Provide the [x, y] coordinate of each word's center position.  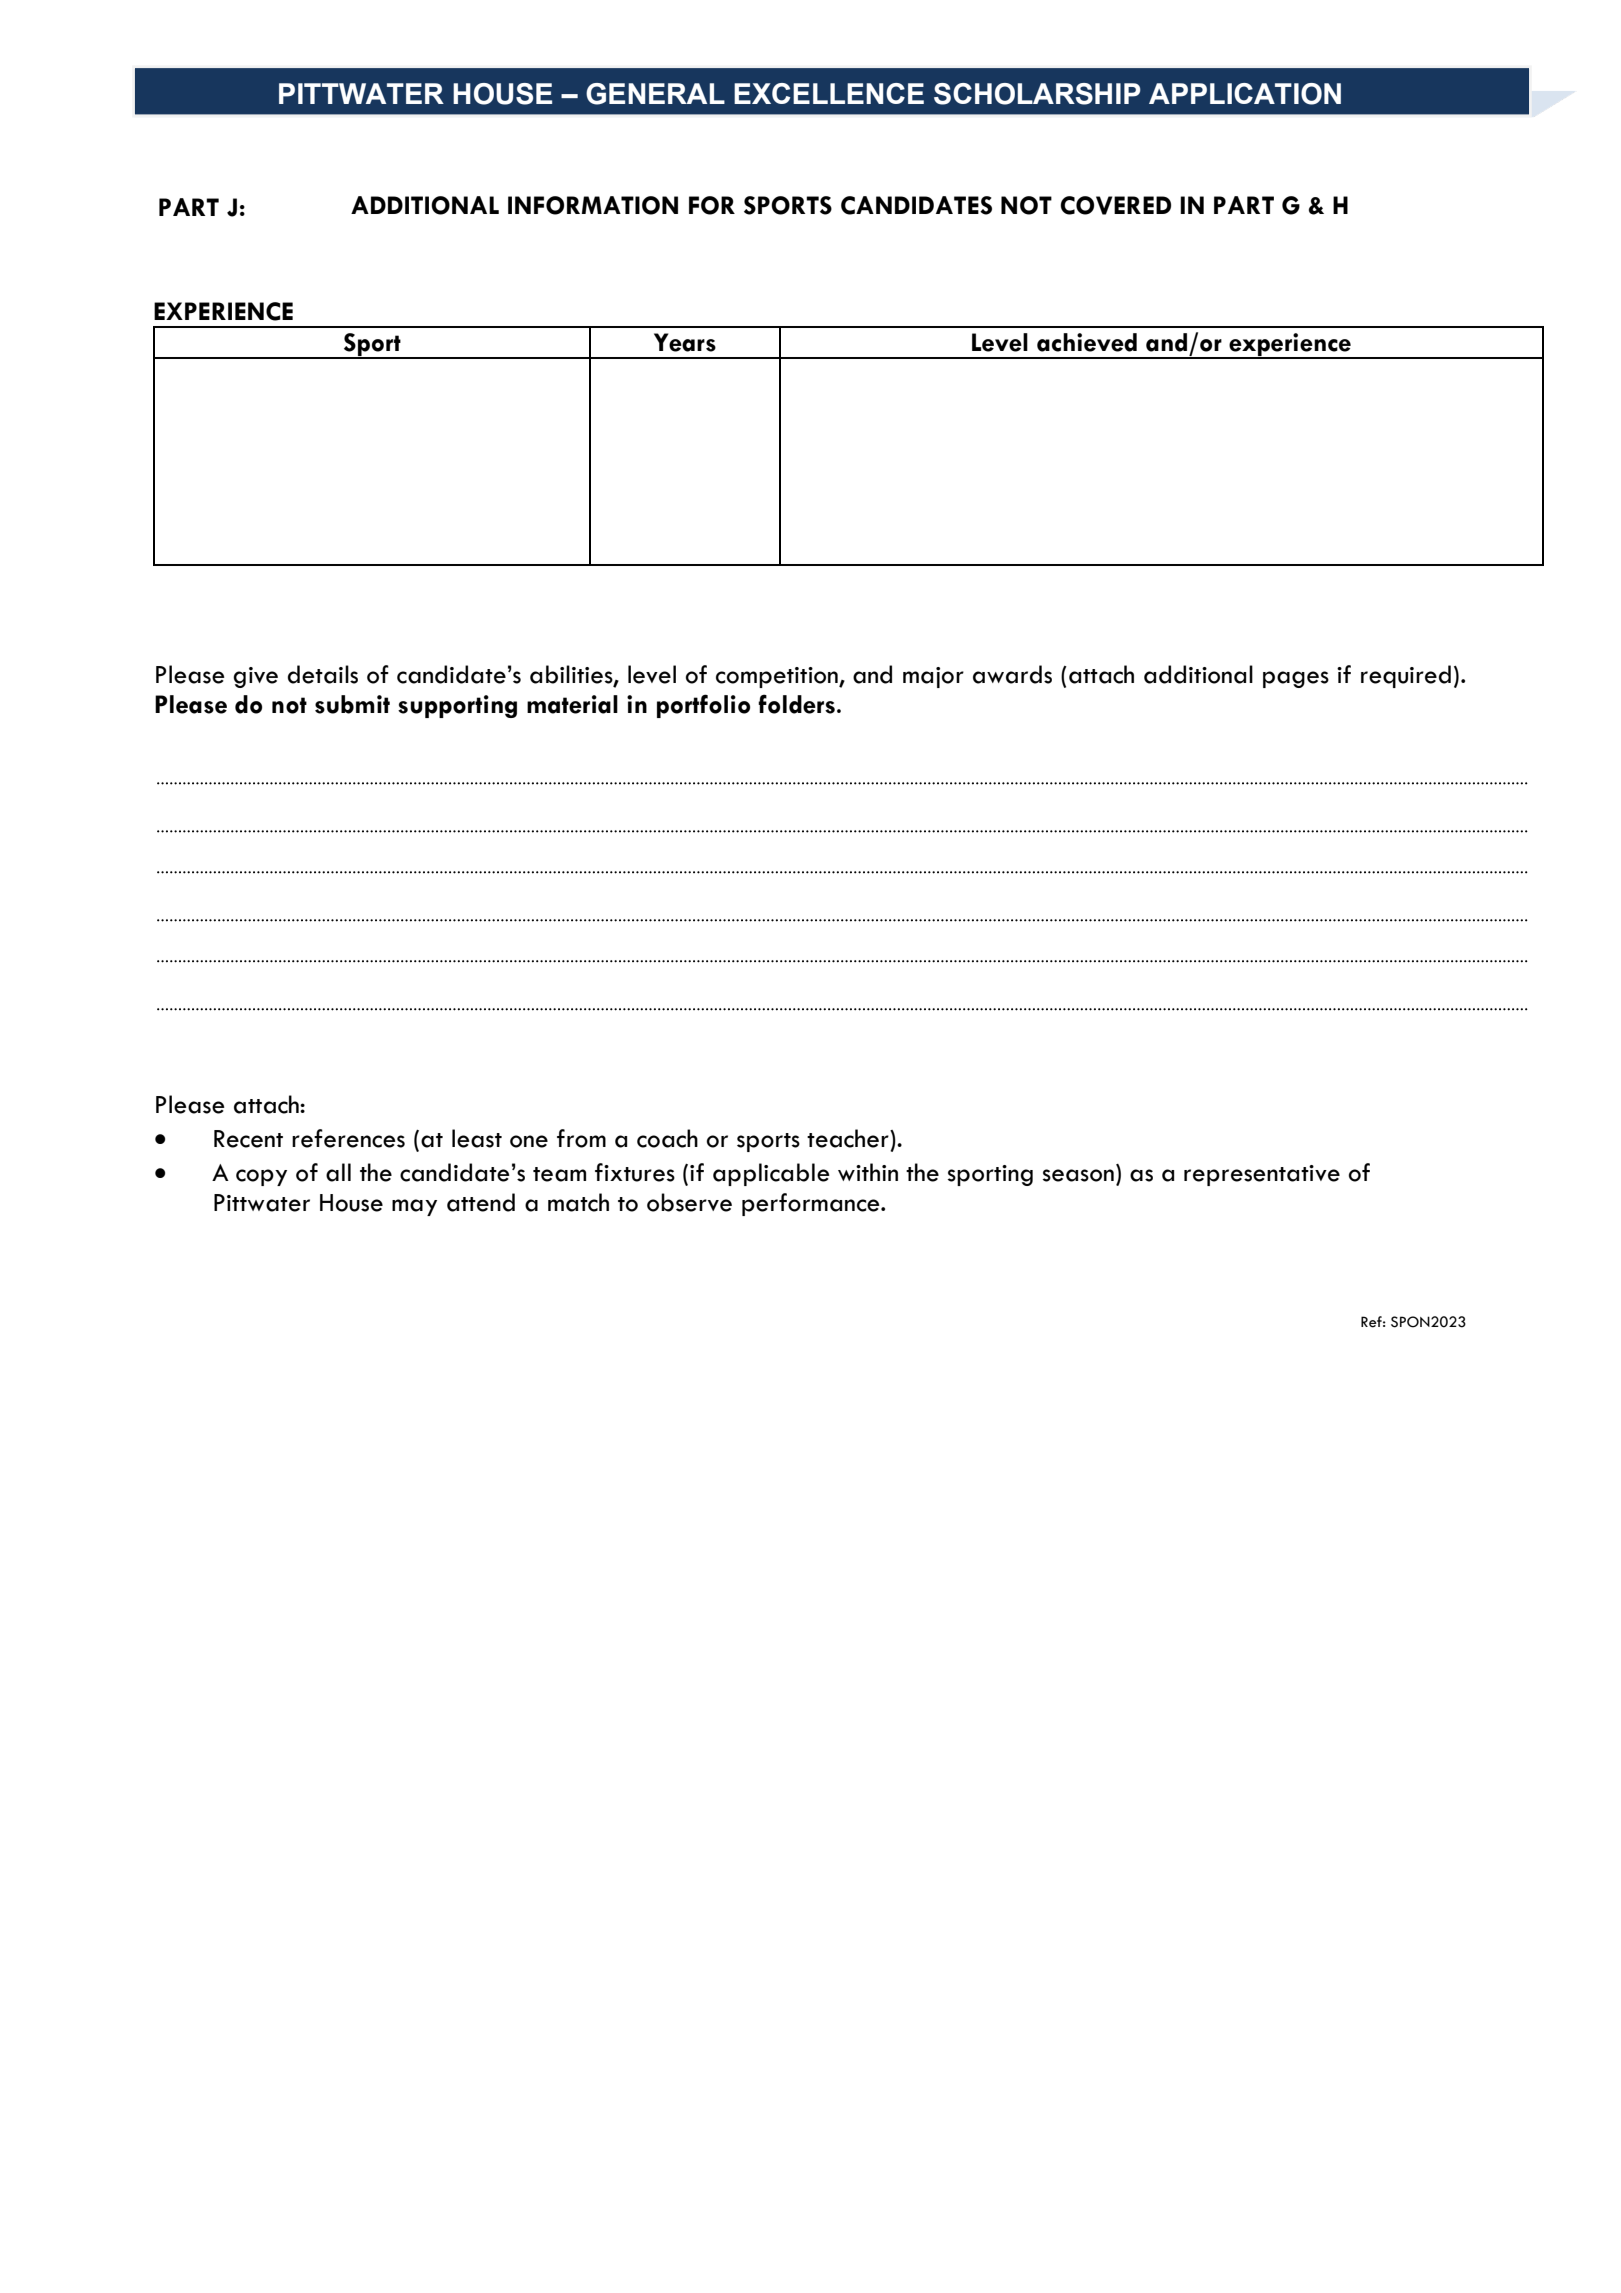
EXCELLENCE [829, 93]
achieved [1087, 342]
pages [1296, 679]
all [338, 1172]
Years [685, 342]
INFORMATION [593, 205]
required [1406, 676]
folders [796, 704]
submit [352, 704]
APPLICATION [1245, 94]
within [868, 1172]
